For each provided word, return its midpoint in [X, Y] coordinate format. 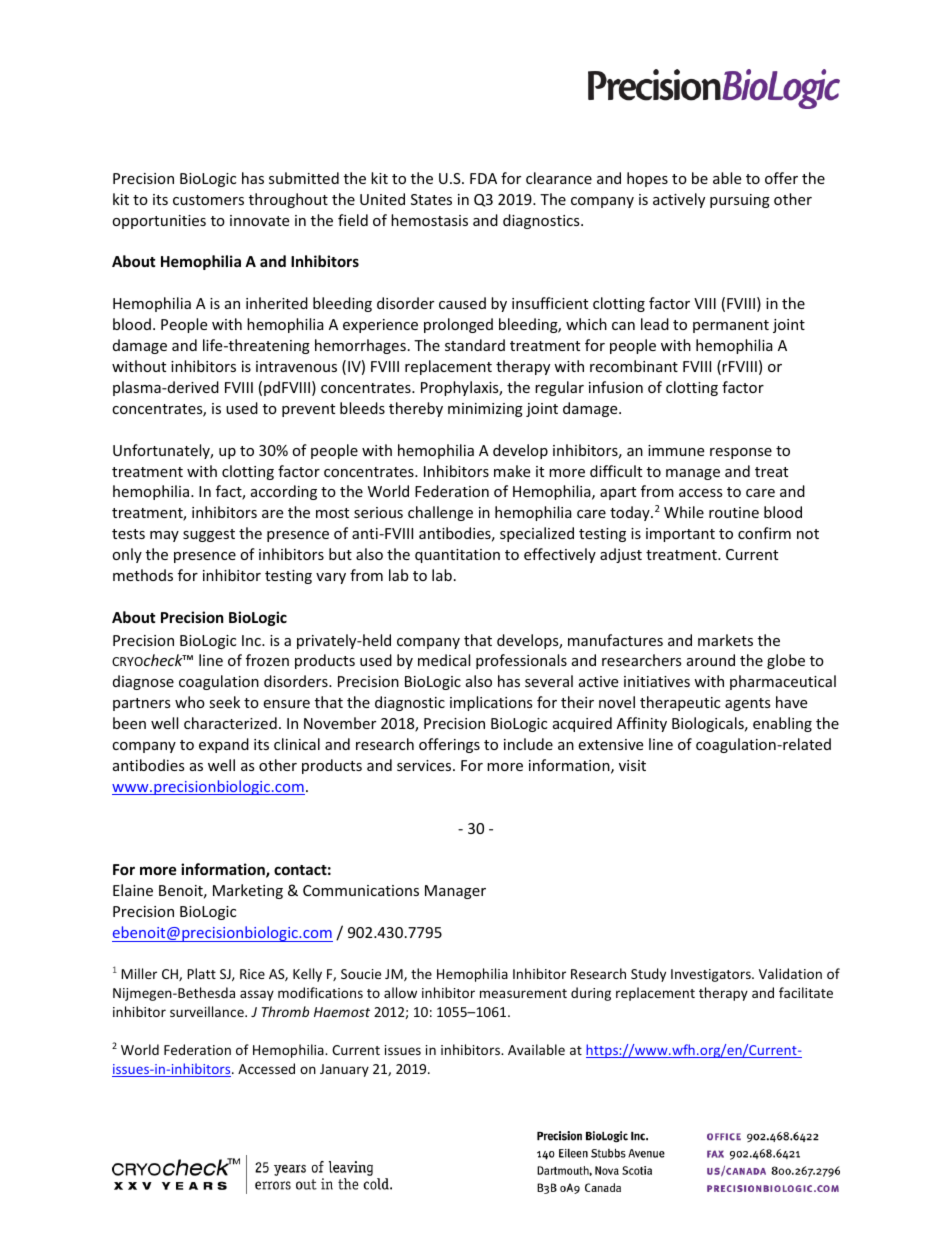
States [431, 199]
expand [224, 745]
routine [734, 512]
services [425, 765]
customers [208, 200]
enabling [782, 724]
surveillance [208, 1011]
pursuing [740, 201]
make [512, 471]
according [284, 492]
